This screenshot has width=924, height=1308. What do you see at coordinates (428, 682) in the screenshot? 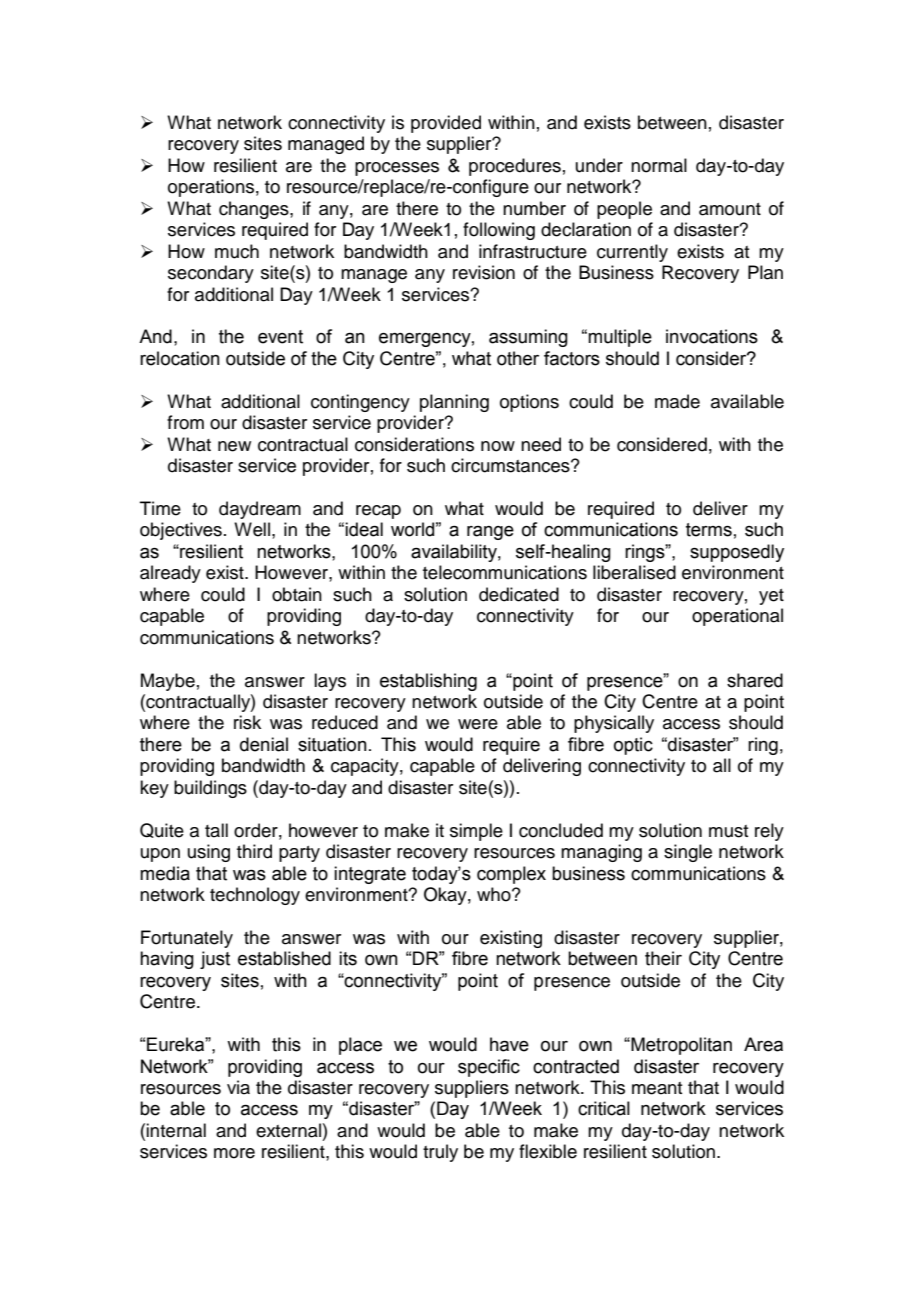
I see `establishing` at bounding box center [428, 682].
